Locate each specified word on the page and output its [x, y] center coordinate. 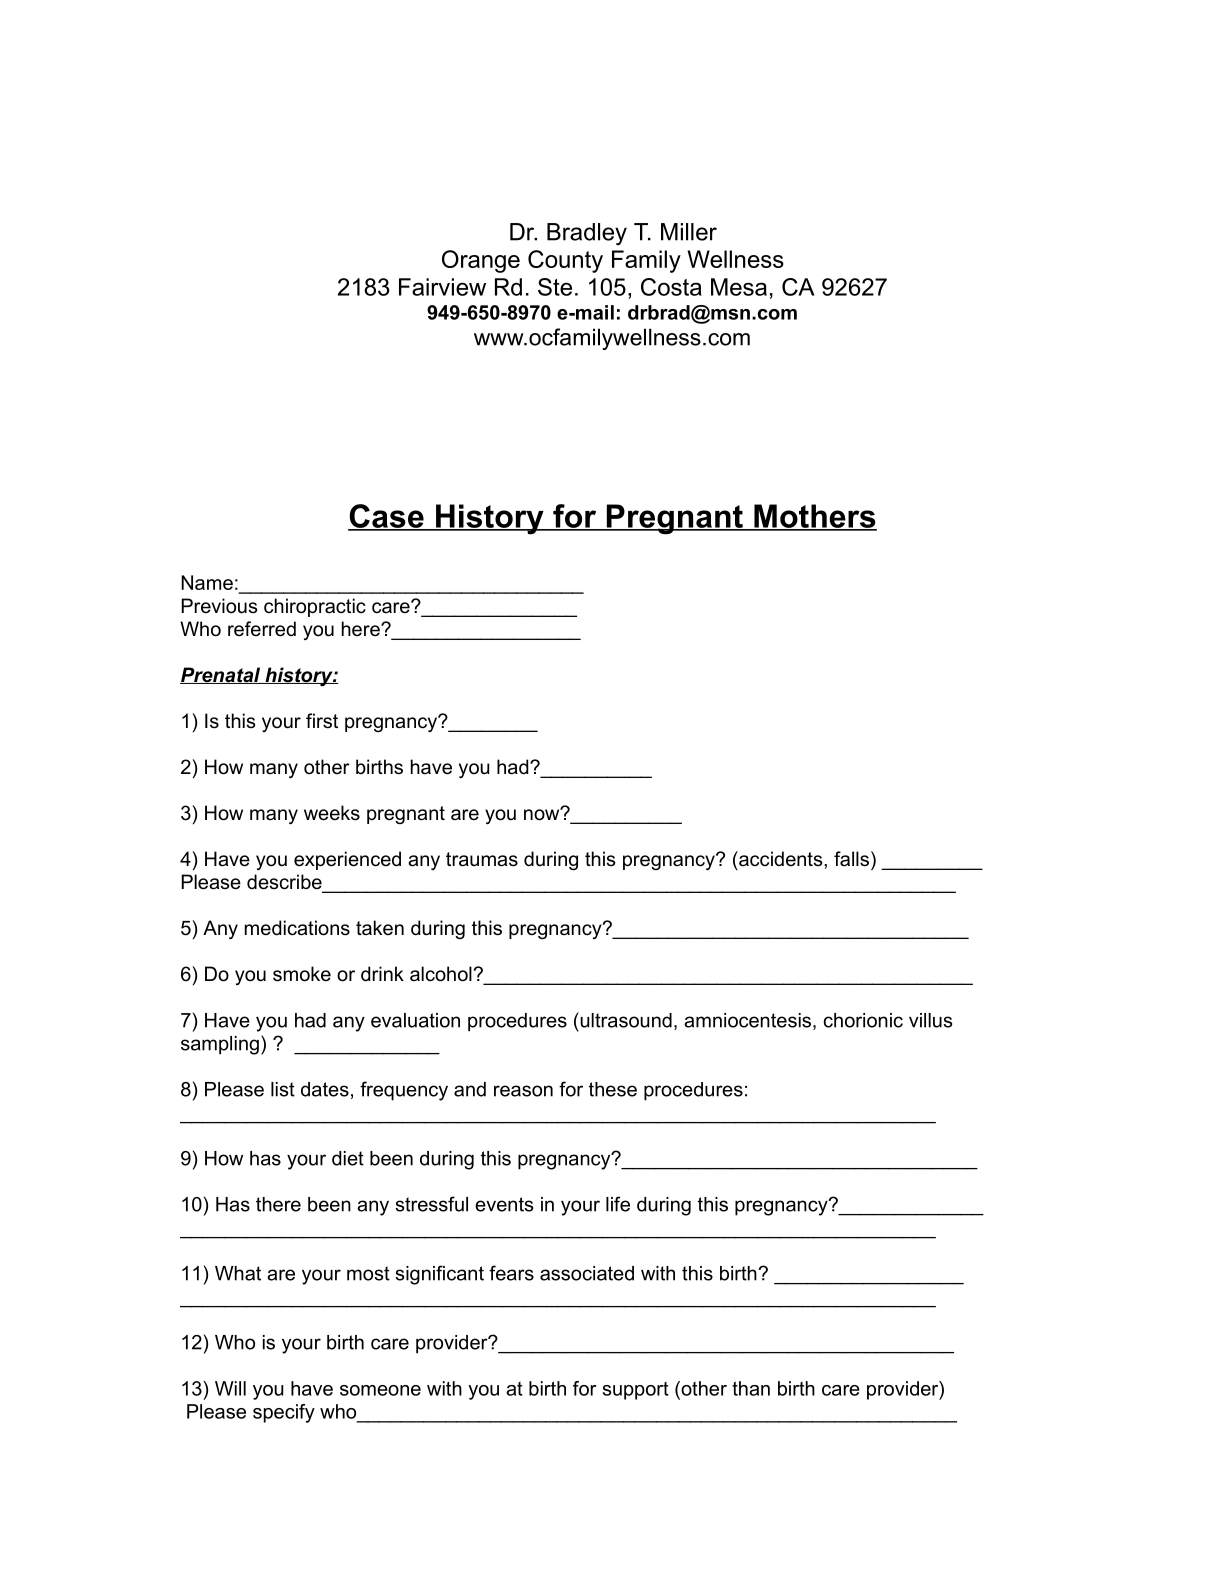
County [565, 261]
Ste [555, 287]
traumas [482, 859]
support [636, 1391]
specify [284, 1413]
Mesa [739, 287]
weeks [332, 813]
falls [851, 859]
